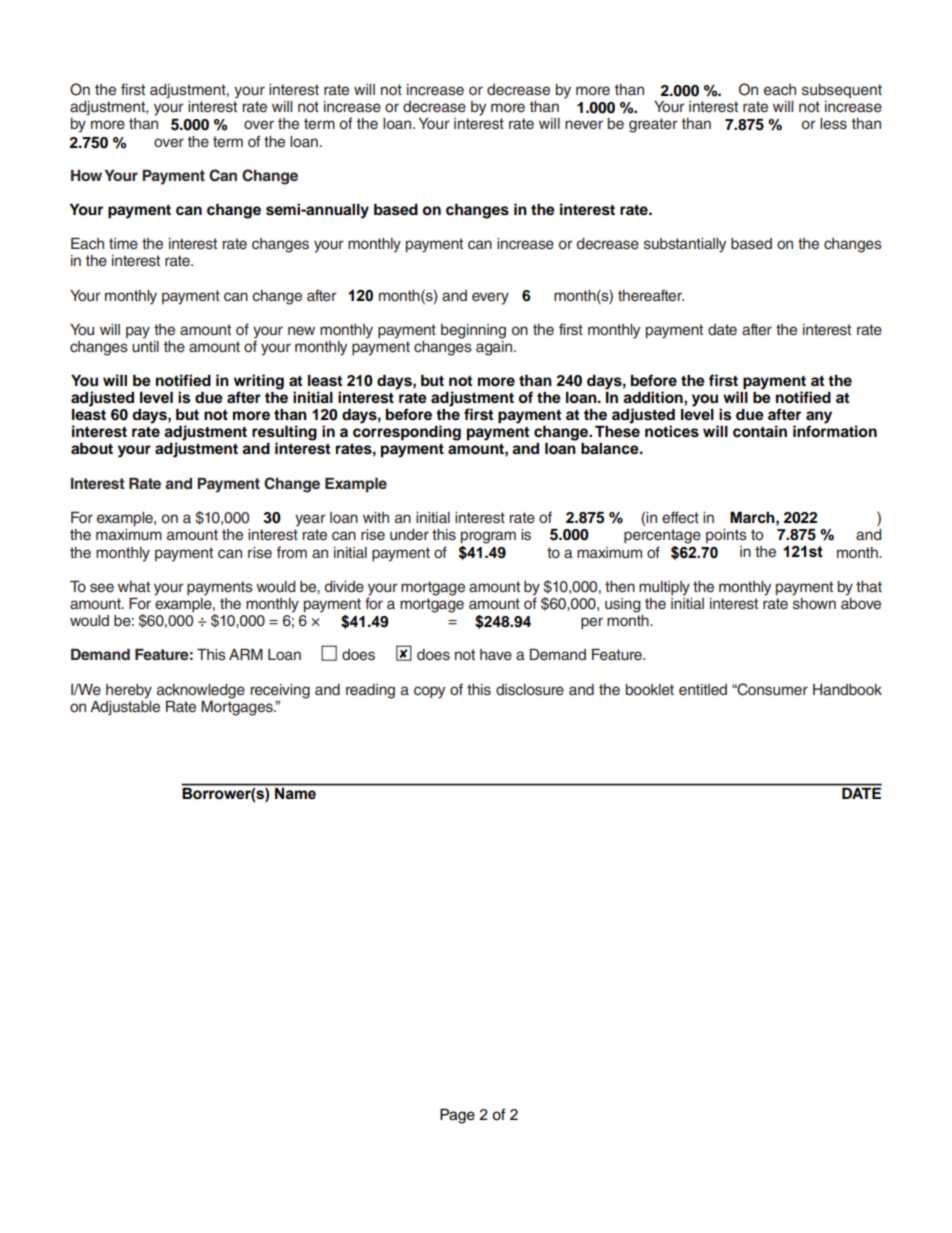  Describe the element at coordinates (92, 448) in the image. I see `about` at that location.
